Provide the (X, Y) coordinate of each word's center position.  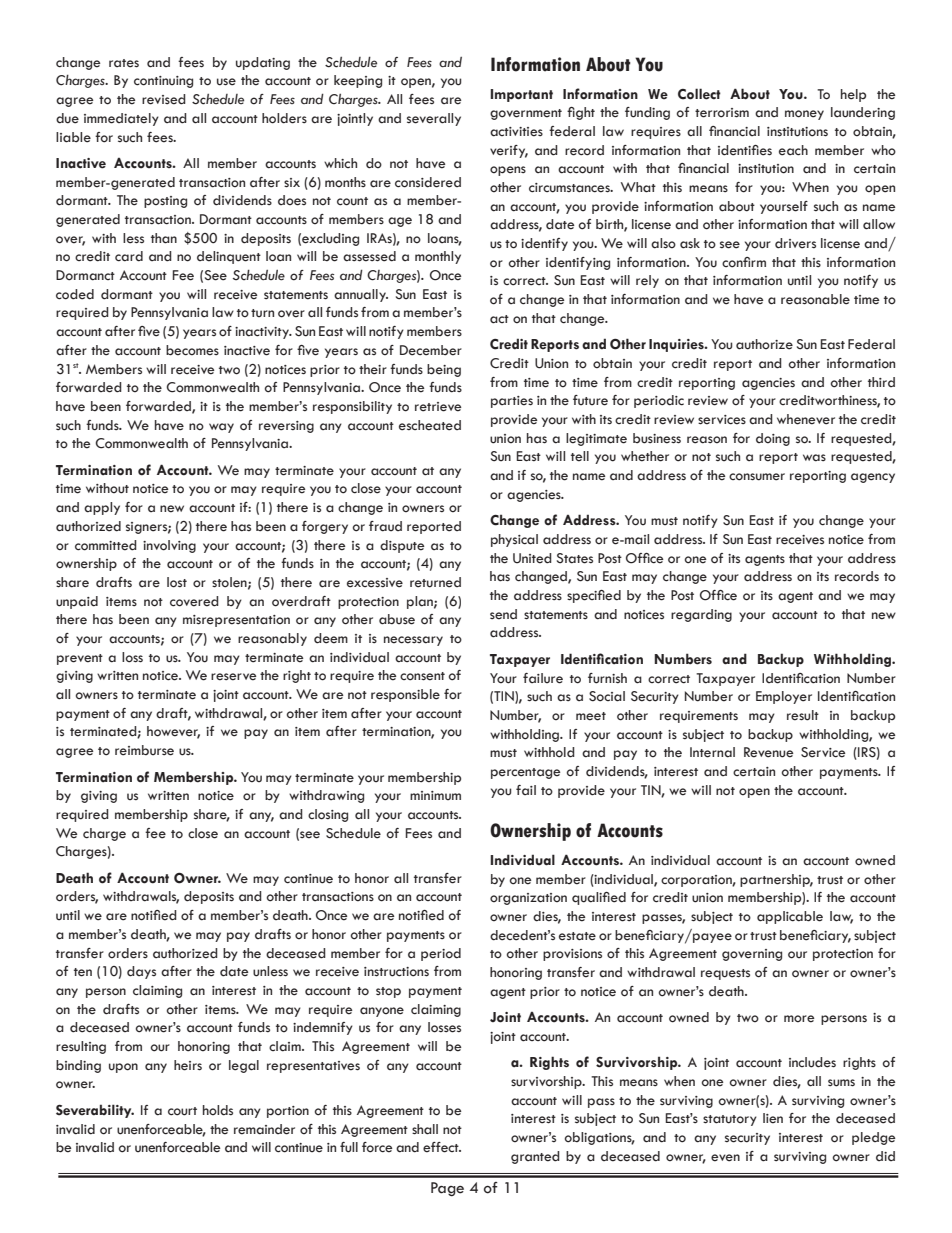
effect (442, 1147)
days (141, 972)
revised (164, 99)
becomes (192, 350)
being (444, 370)
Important (522, 95)
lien (773, 1118)
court (182, 1111)
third (881, 382)
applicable (790, 917)
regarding (701, 615)
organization (528, 899)
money (804, 115)
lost (177, 582)
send (503, 614)
